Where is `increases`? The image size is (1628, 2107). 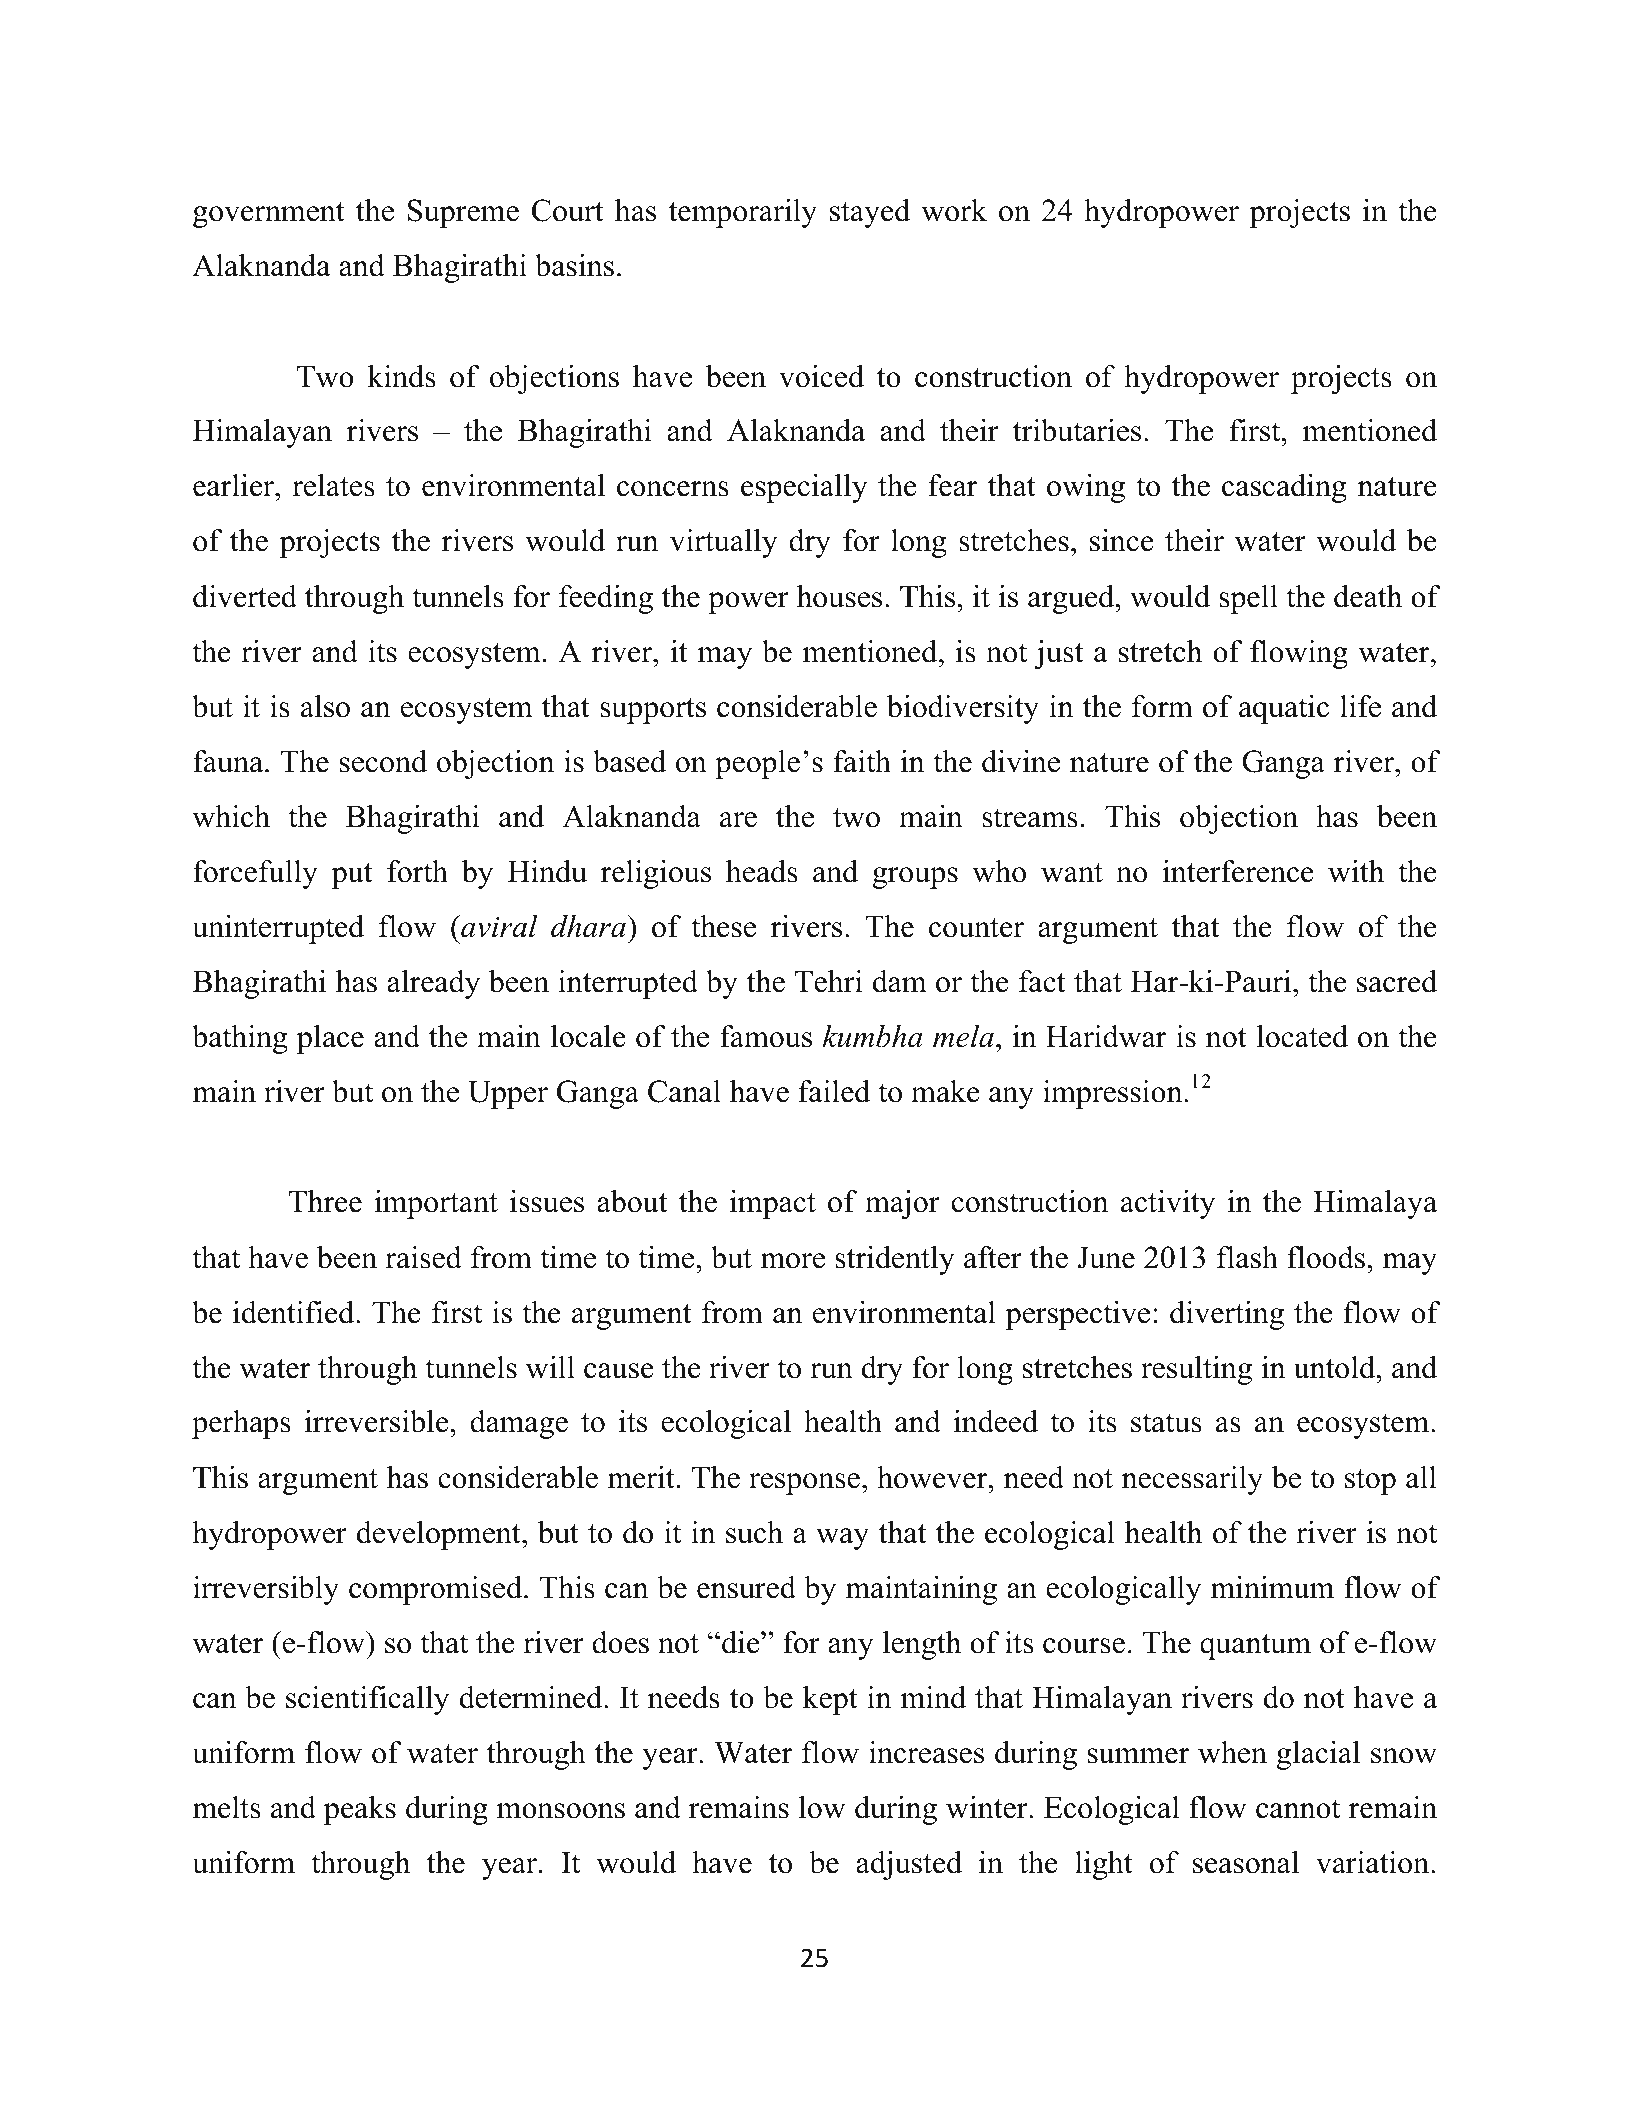 increases is located at coordinates (926, 1752).
